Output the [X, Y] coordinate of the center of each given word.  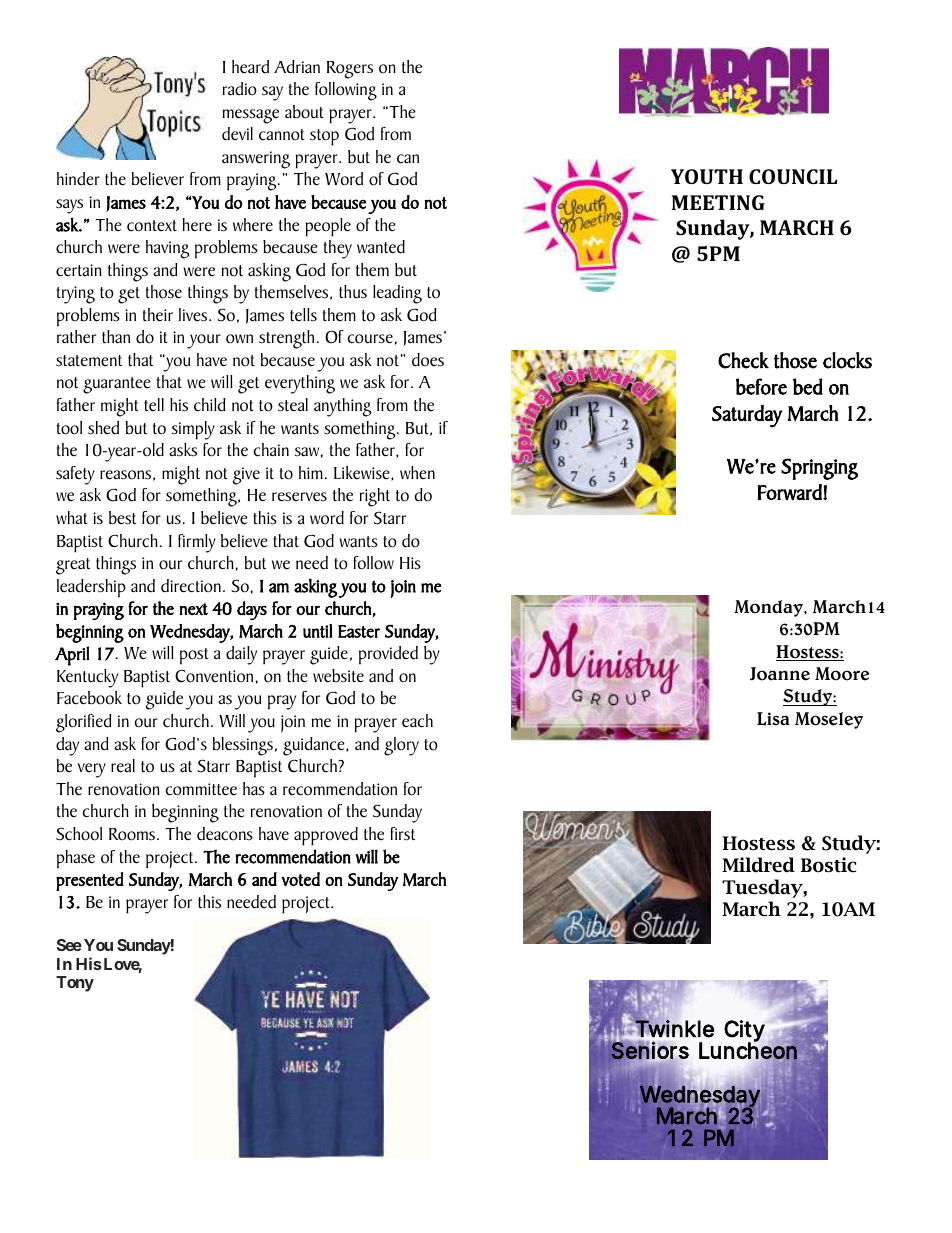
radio [240, 89]
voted [300, 879]
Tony [75, 984]
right [375, 497]
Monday [769, 608]
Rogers [350, 70]
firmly [197, 543]
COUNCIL [793, 176]
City [747, 1032]
